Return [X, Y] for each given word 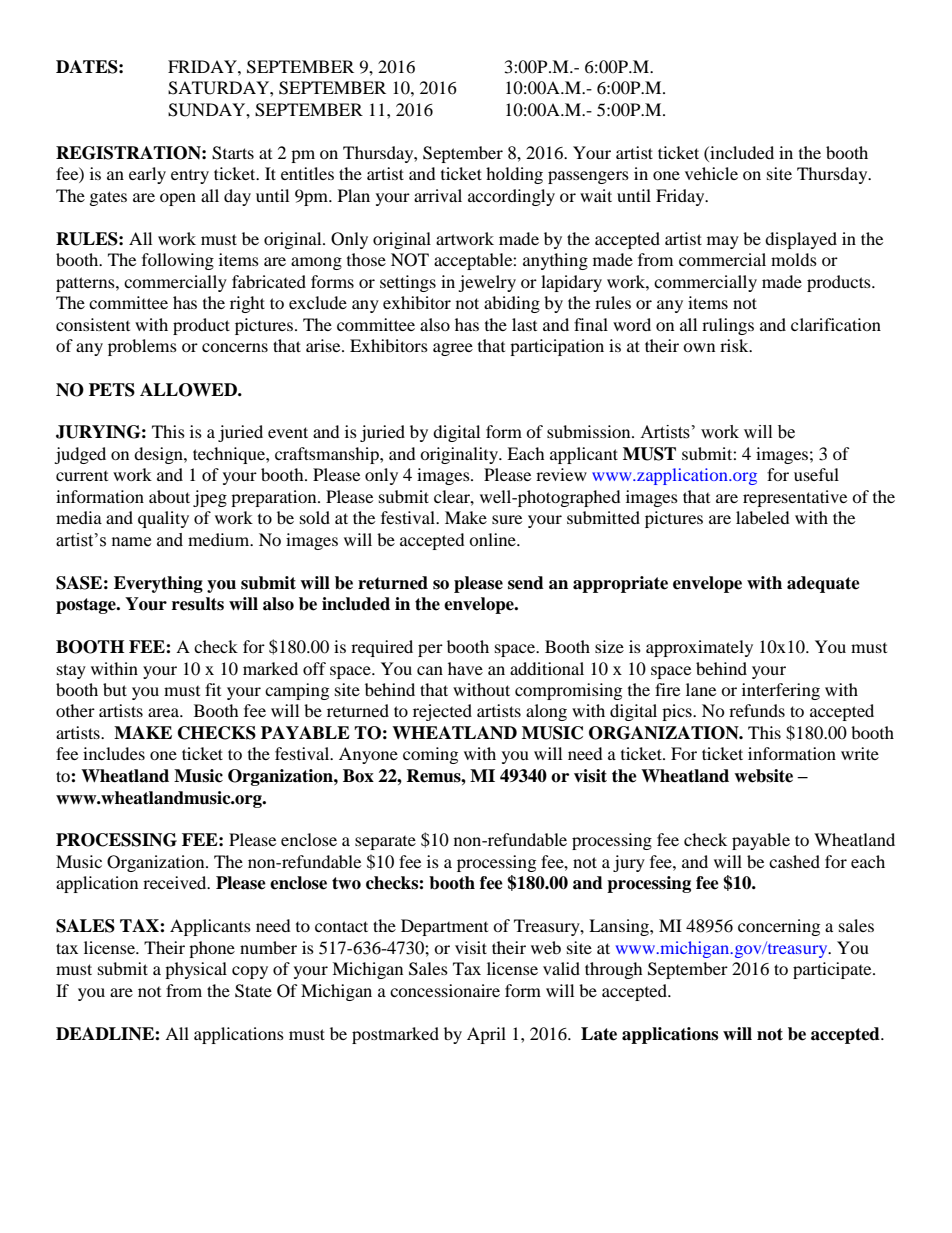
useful [816, 474]
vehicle [711, 173]
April [486, 1035]
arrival [438, 195]
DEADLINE [106, 1034]
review [561, 474]
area [165, 712]
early [147, 175]
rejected [442, 712]
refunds [757, 710]
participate [833, 970]
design [159, 455]
